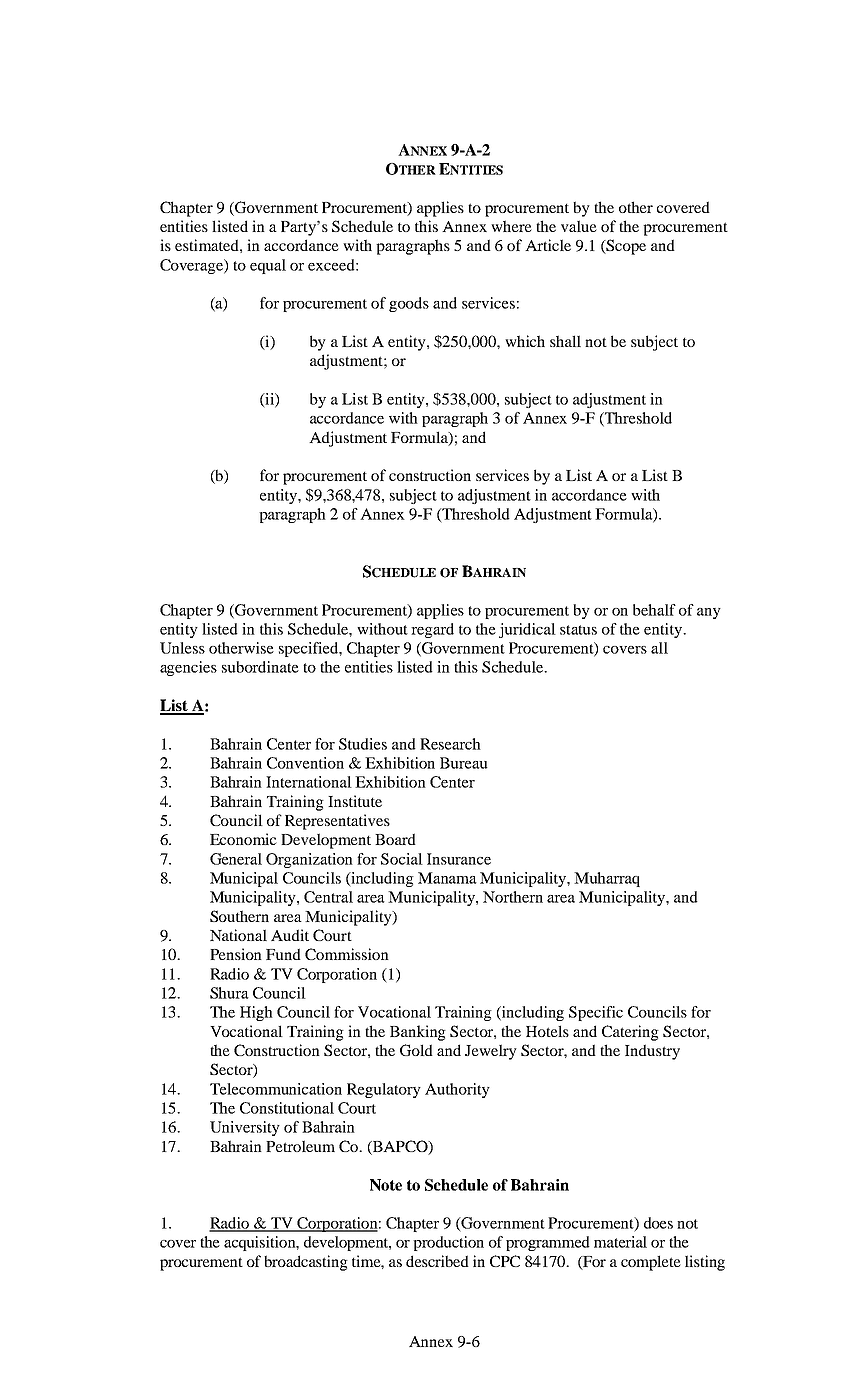  I want to click on goods, so click(409, 304).
